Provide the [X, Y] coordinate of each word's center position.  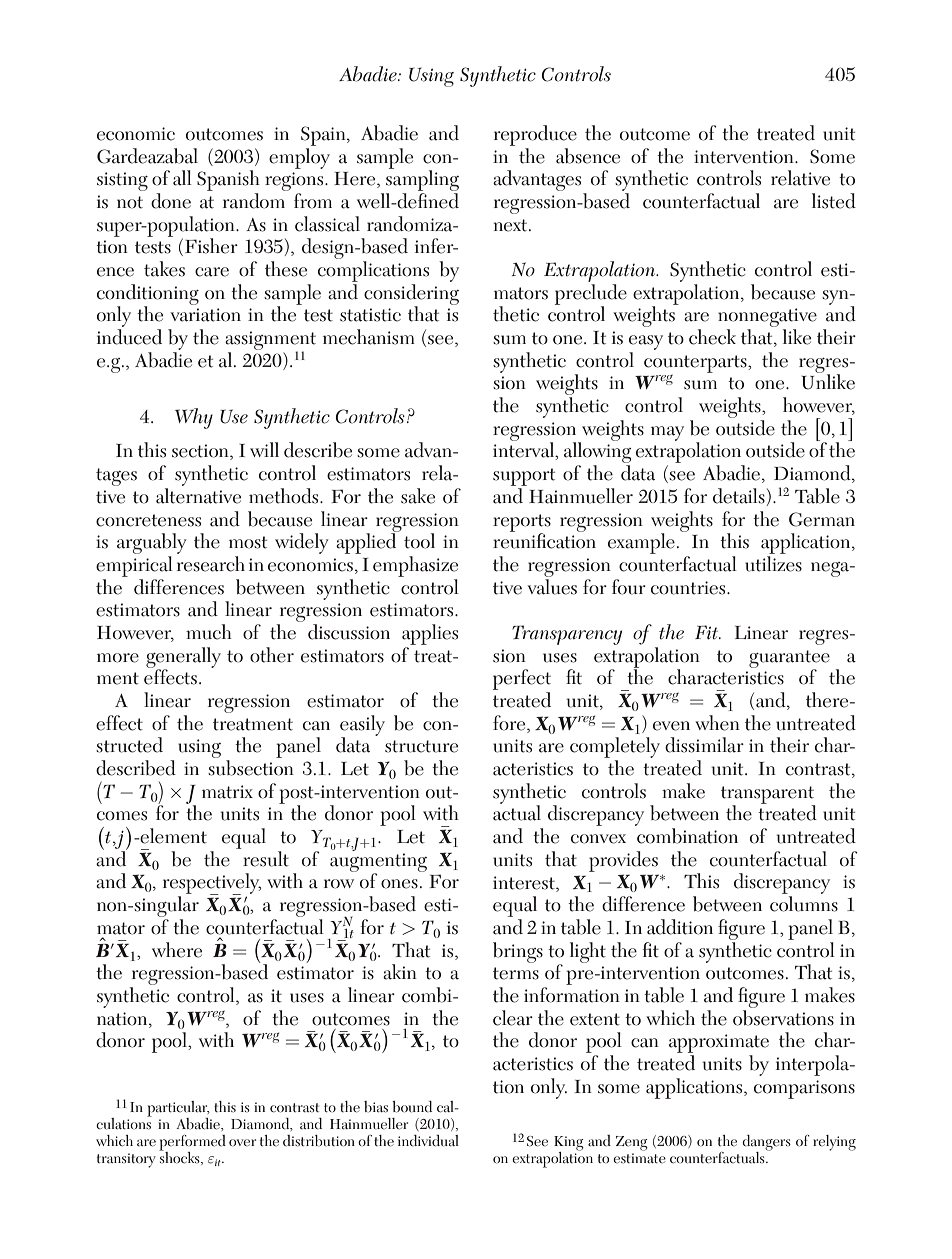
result [266, 859]
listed [834, 201]
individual [428, 1141]
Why [194, 418]
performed [192, 1144]
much [209, 632]
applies [430, 634]
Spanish [228, 182]
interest [525, 883]
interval [525, 450]
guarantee [789, 660]
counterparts [696, 364]
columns [804, 904]
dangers [766, 1144]
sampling [422, 181]
